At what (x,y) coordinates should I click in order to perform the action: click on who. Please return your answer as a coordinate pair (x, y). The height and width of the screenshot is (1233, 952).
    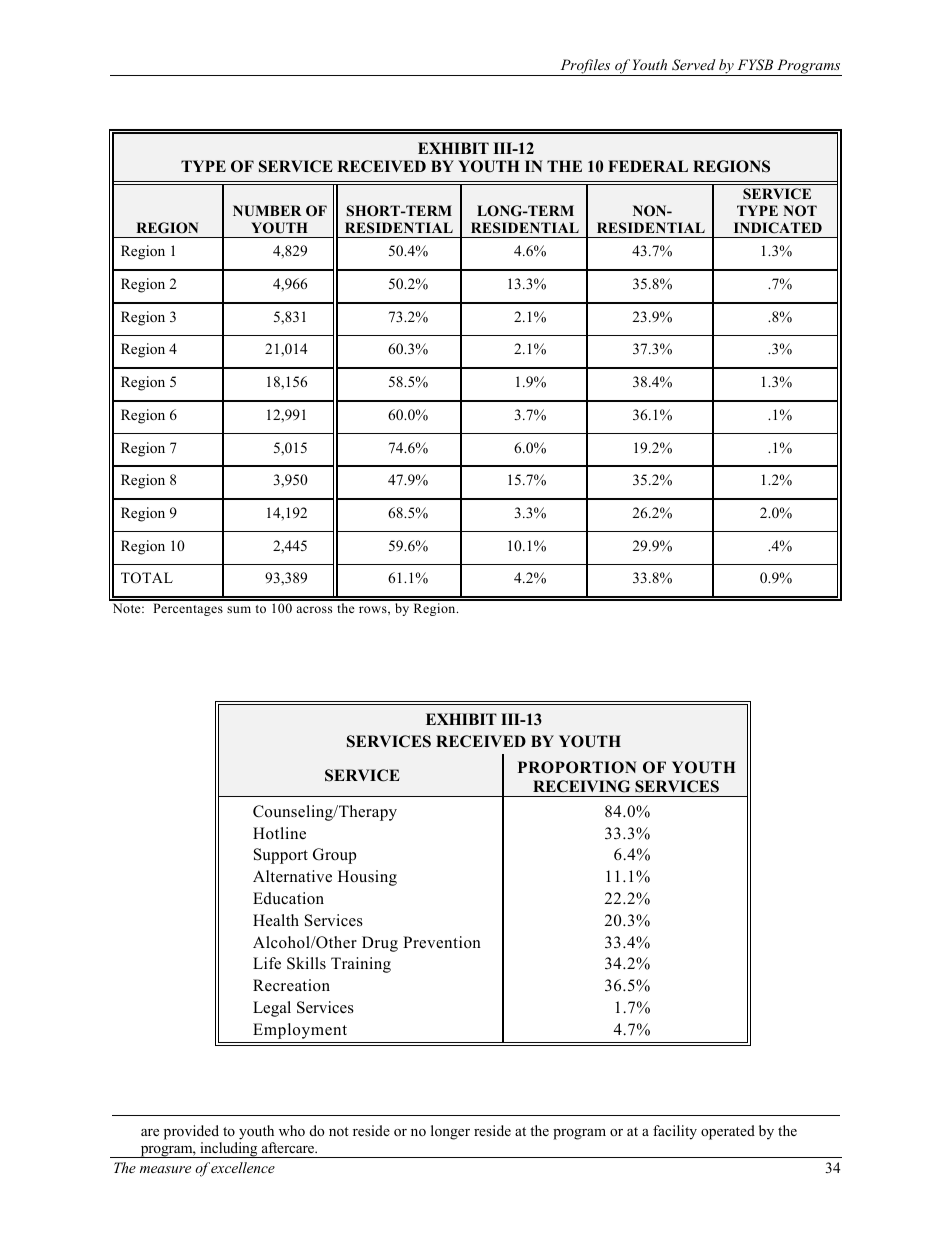
    Looking at the image, I should click on (292, 1130).
